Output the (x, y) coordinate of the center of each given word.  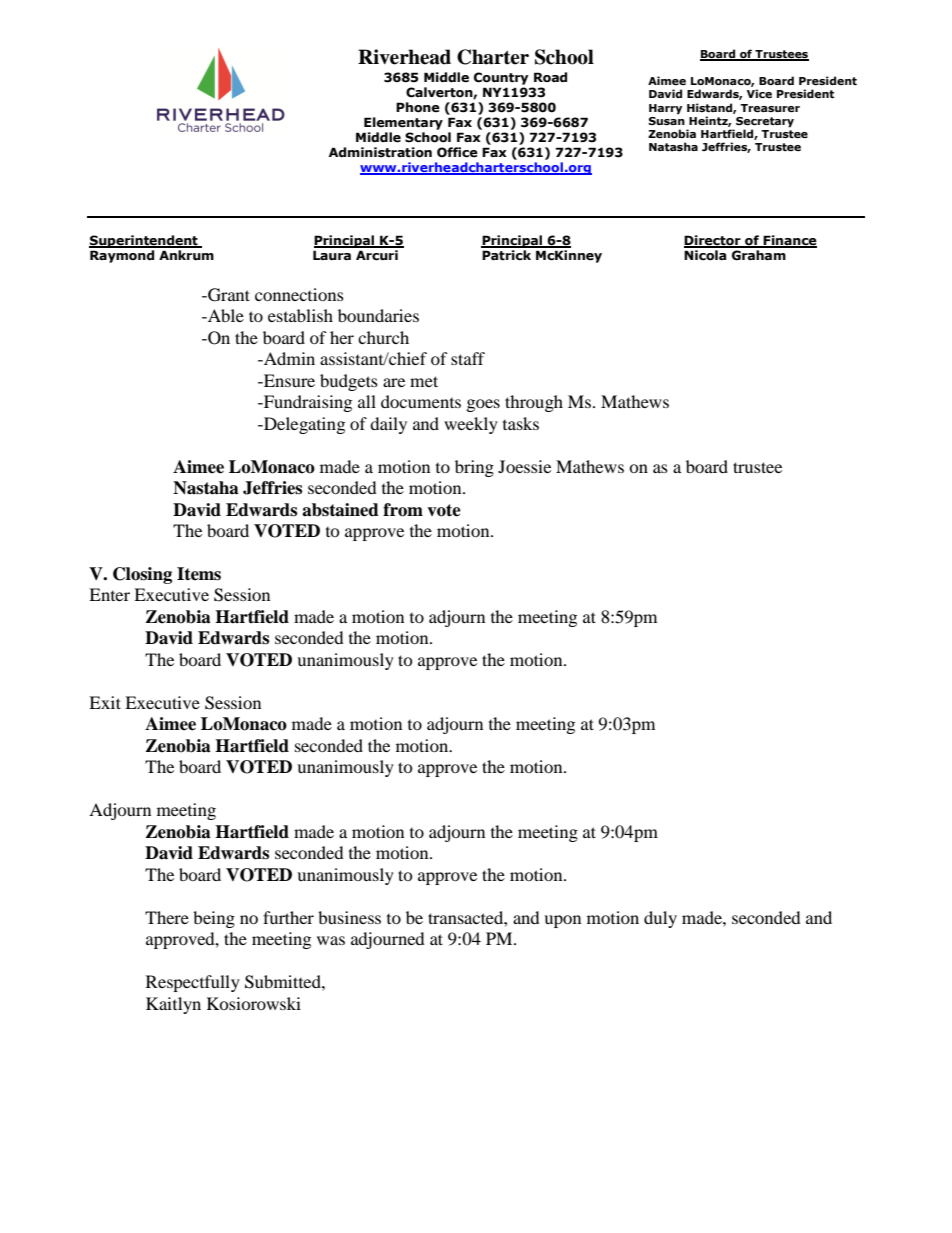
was (331, 940)
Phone (418, 107)
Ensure (288, 380)
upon (562, 921)
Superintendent (144, 241)
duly (660, 919)
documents (421, 401)
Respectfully (193, 983)
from (403, 510)
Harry (665, 109)
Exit (105, 702)
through (534, 403)
